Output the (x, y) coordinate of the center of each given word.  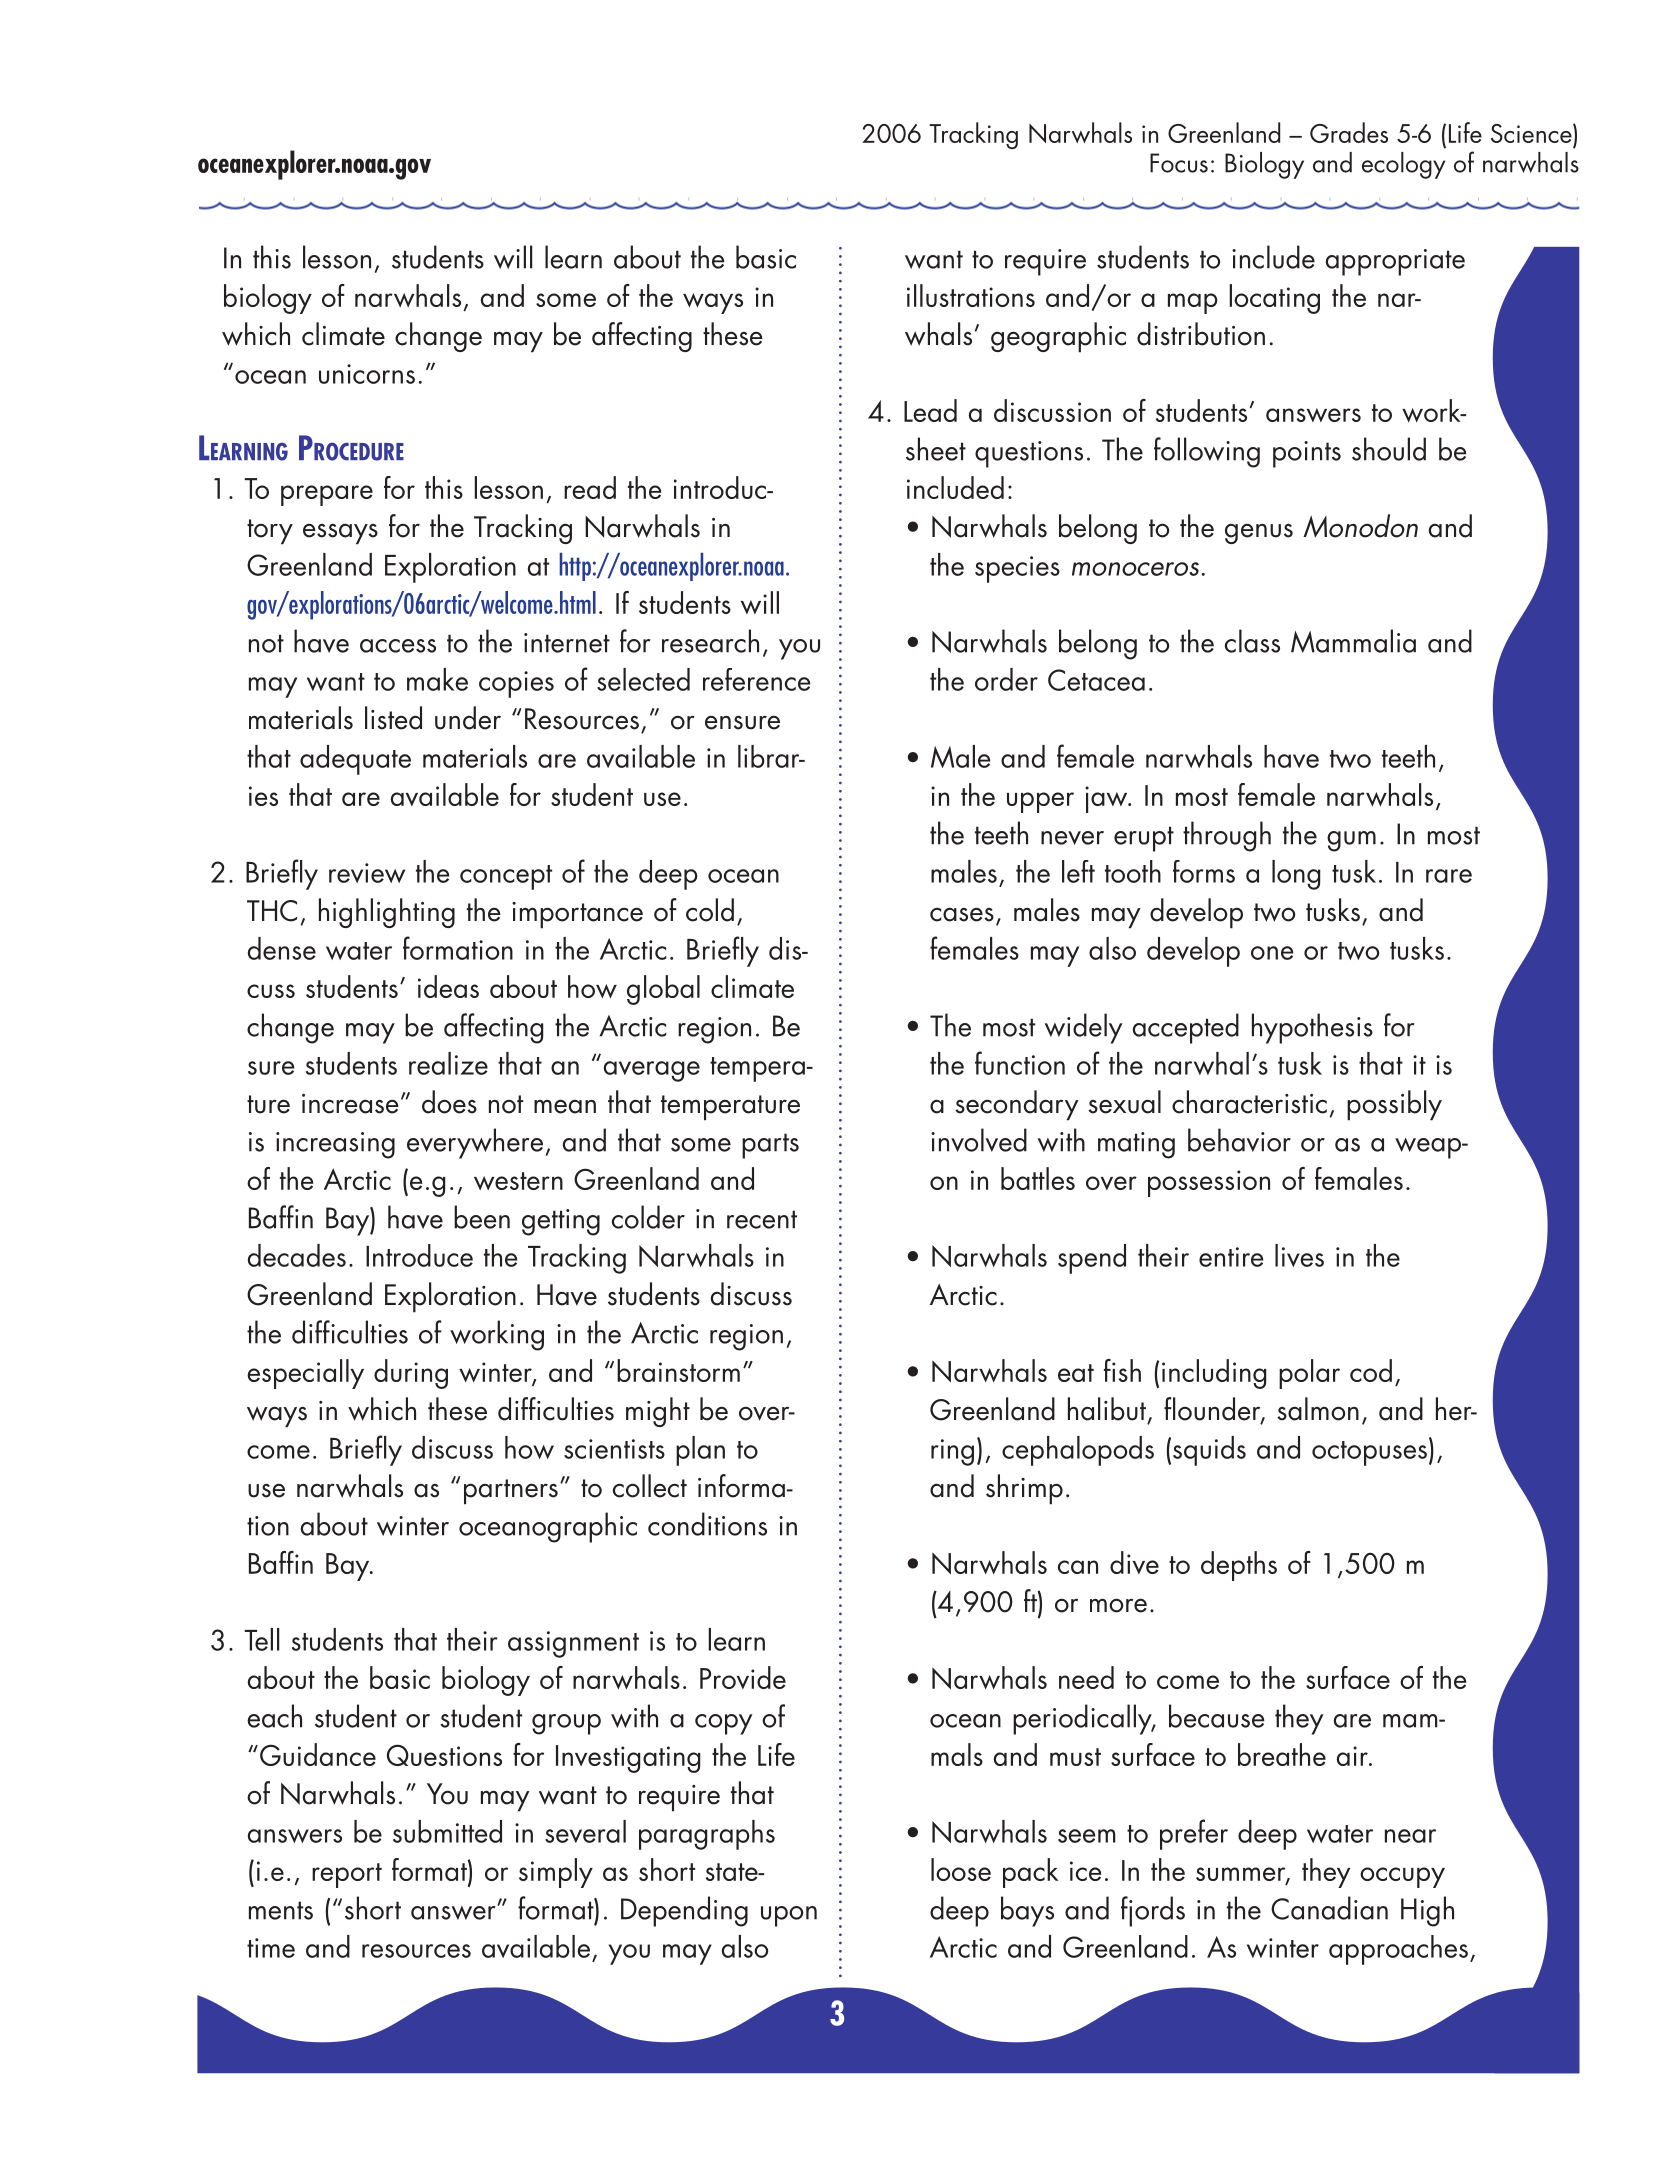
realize (448, 1063)
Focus (1179, 163)
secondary (1017, 1105)
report (347, 1875)
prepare (327, 495)
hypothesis (1312, 1028)
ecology (1403, 165)
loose (961, 1869)
